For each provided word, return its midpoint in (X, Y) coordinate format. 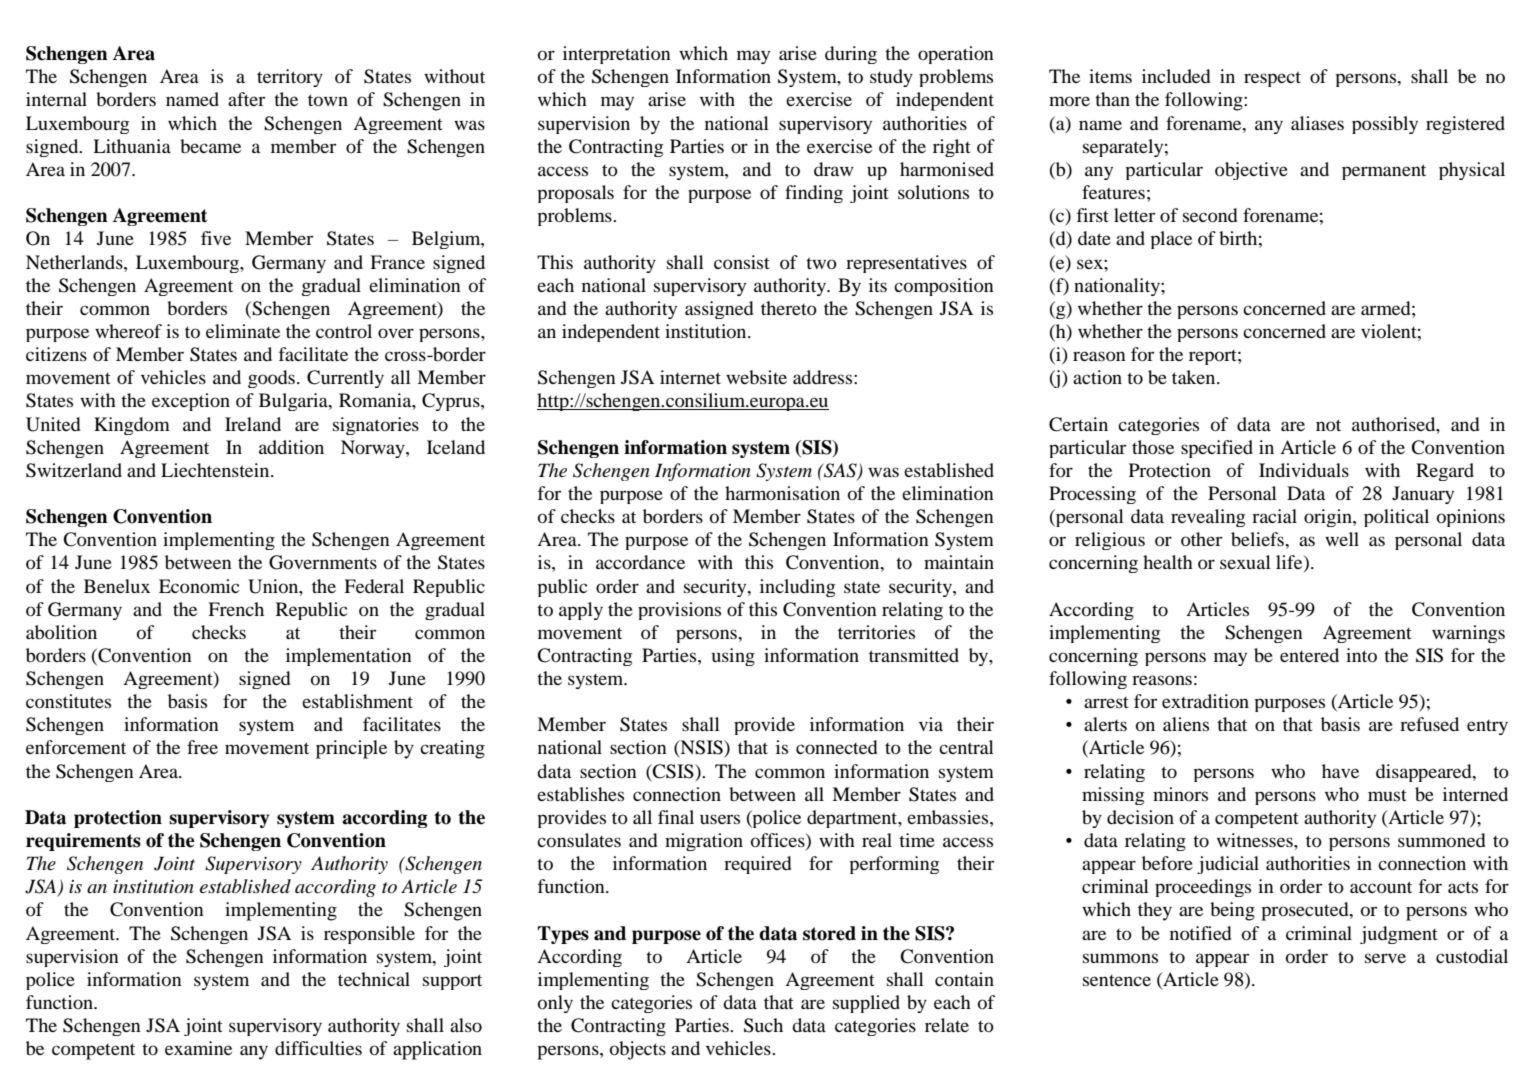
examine (198, 1048)
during (851, 55)
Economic (199, 586)
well (1342, 539)
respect (1272, 79)
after (246, 99)
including (797, 588)
